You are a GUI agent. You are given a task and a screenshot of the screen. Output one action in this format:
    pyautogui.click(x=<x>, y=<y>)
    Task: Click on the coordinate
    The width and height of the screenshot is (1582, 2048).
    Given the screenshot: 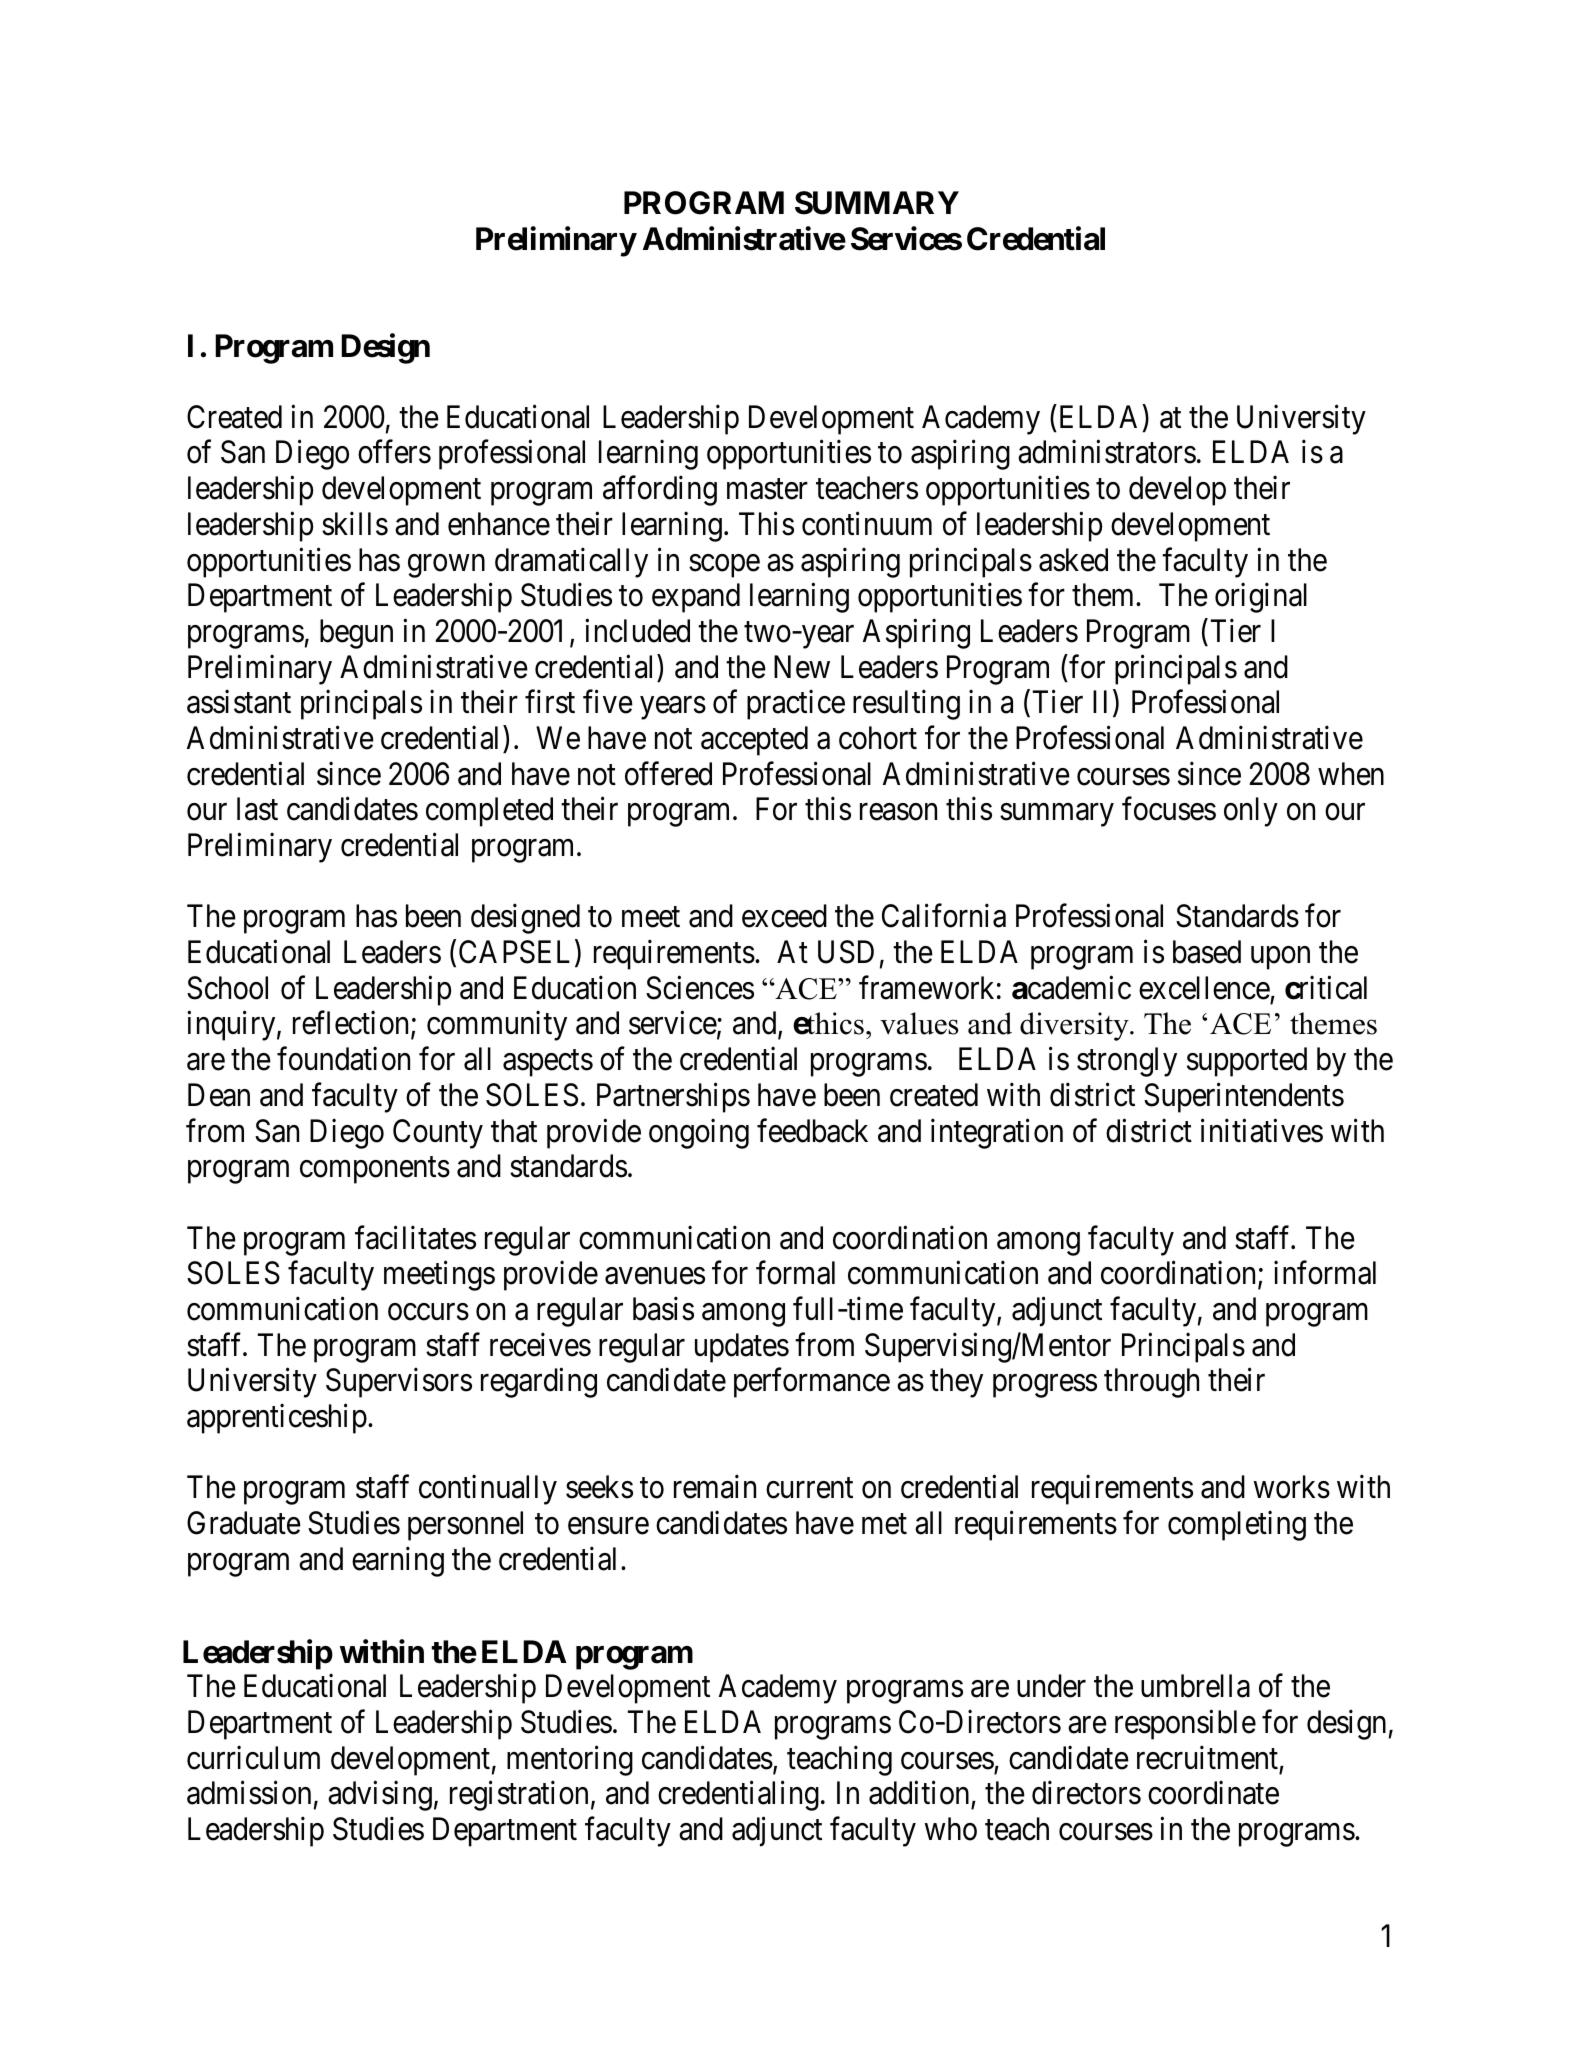 What is the action you would take?
    pyautogui.click(x=1213, y=1793)
